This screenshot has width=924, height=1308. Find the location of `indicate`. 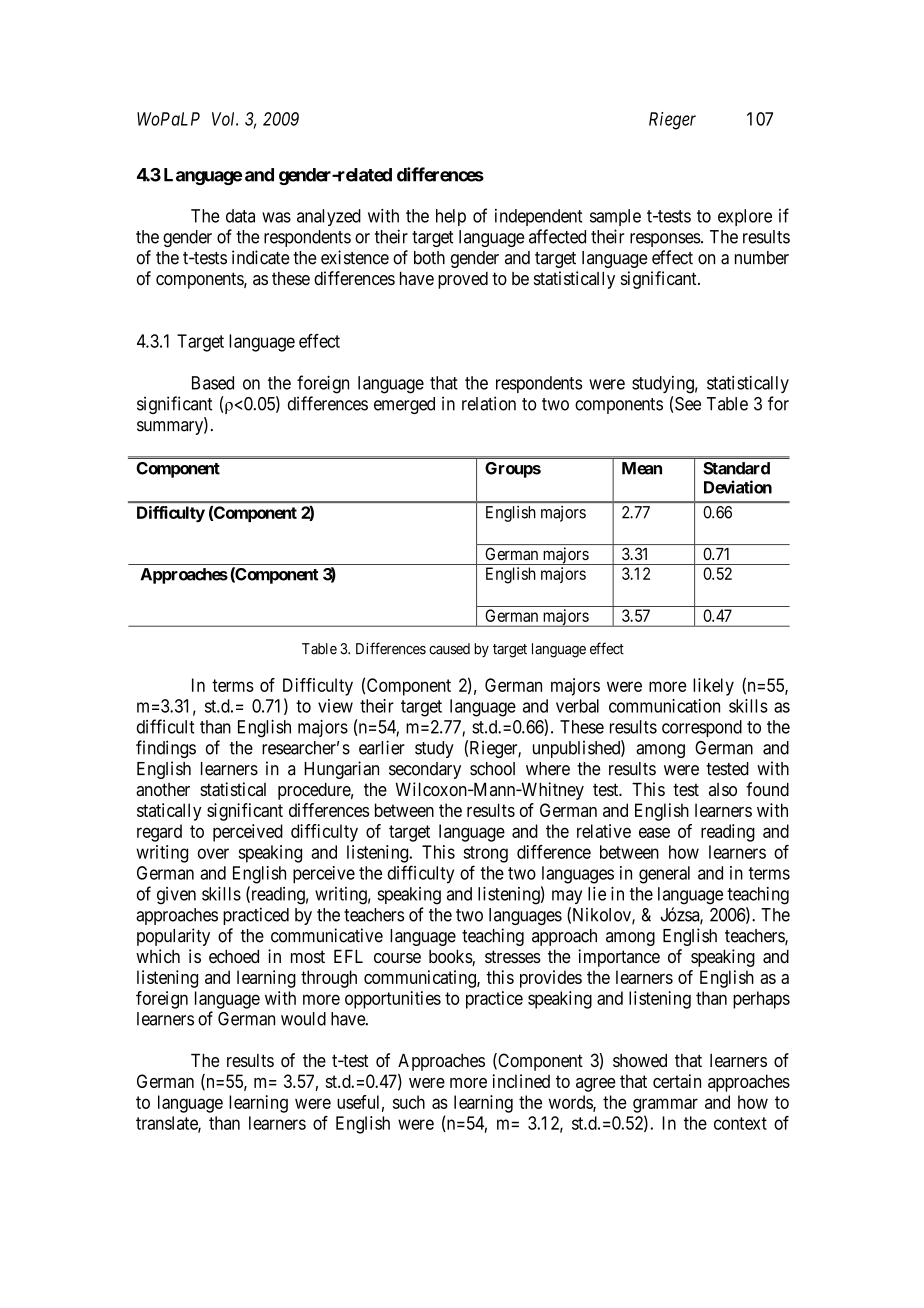

indicate is located at coordinates (260, 257).
